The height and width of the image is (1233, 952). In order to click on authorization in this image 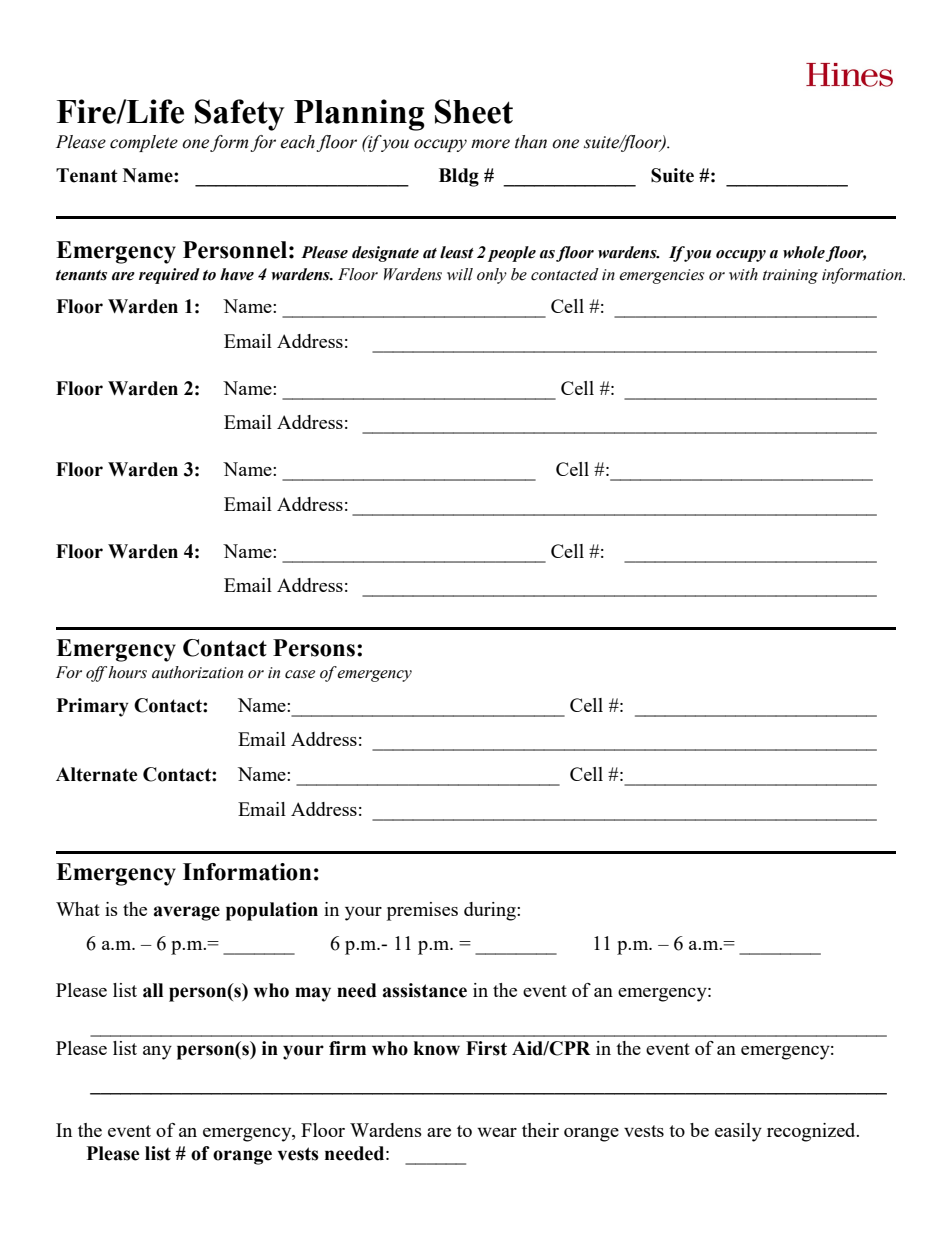, I will do `click(197, 672)`.
